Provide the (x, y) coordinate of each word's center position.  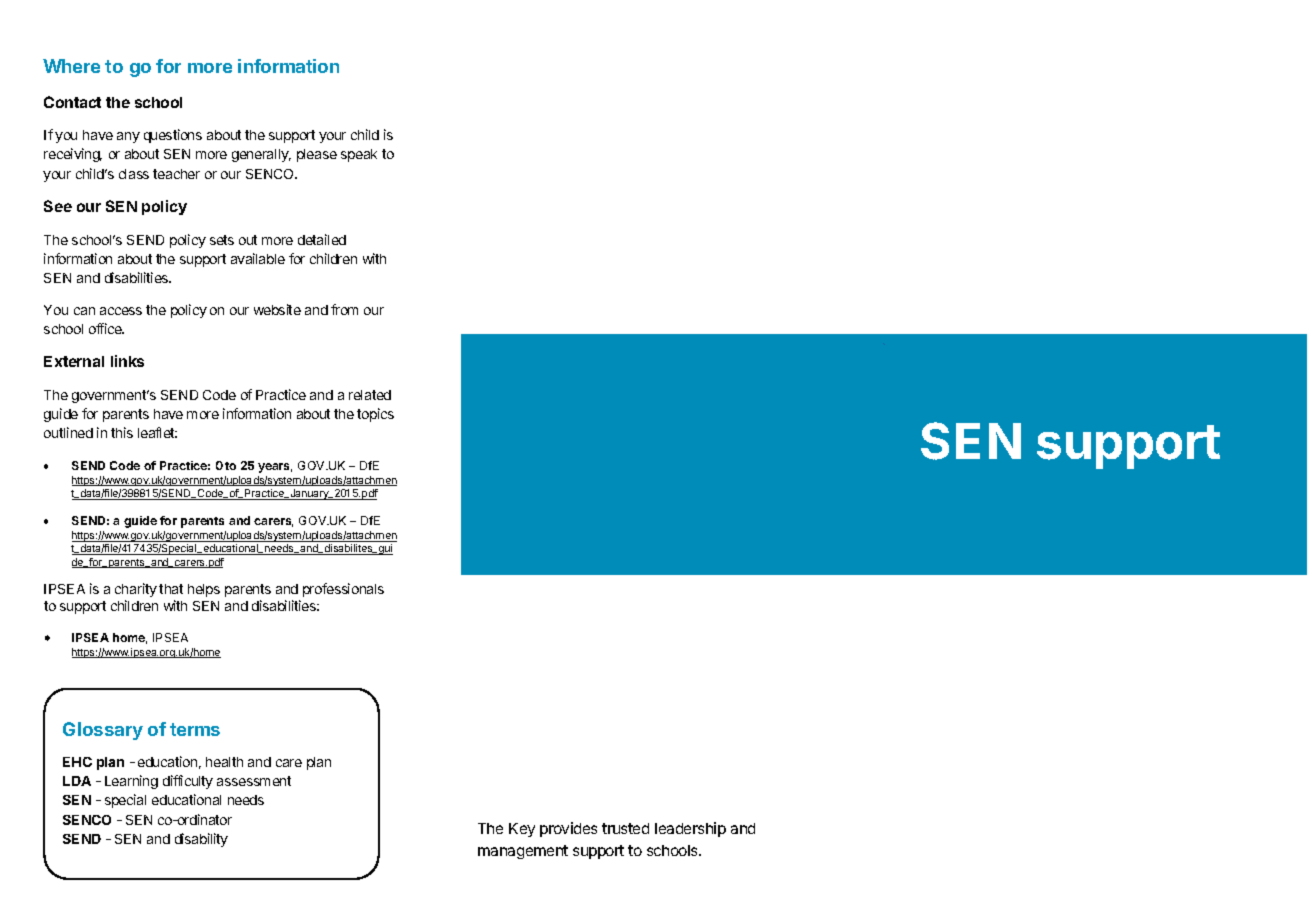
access (121, 311)
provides (568, 829)
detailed (322, 239)
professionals (343, 590)
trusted (625, 828)
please (317, 155)
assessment (254, 781)
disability (201, 840)
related (370, 395)
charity (136, 590)
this (122, 432)
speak (359, 155)
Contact (72, 102)
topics (375, 415)
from (344, 309)
